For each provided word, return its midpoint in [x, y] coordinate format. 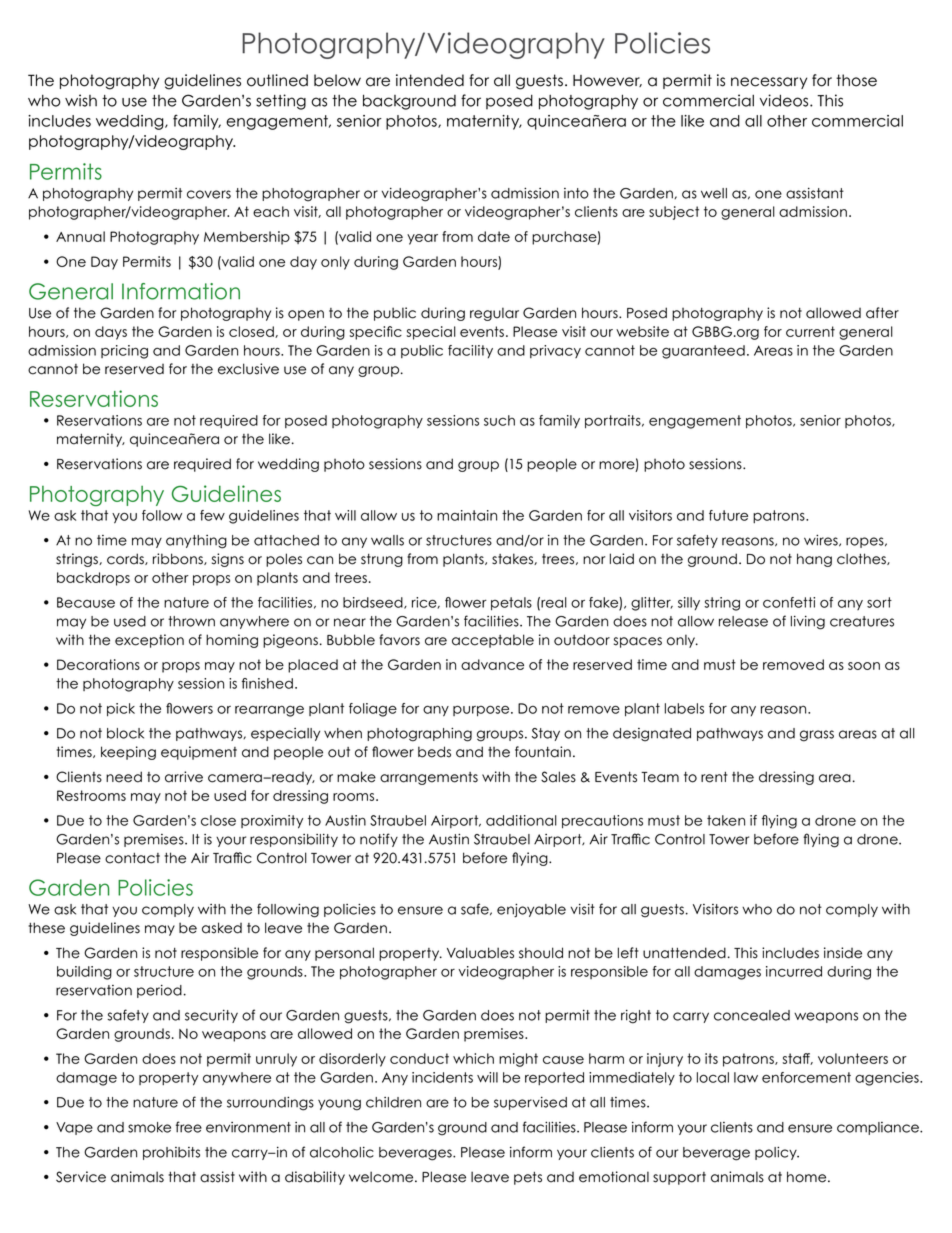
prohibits [171, 1153]
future [728, 515]
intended [430, 80]
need [124, 777]
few [212, 515]
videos [785, 100]
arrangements [429, 778]
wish [81, 100]
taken [726, 820]
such [499, 420]
